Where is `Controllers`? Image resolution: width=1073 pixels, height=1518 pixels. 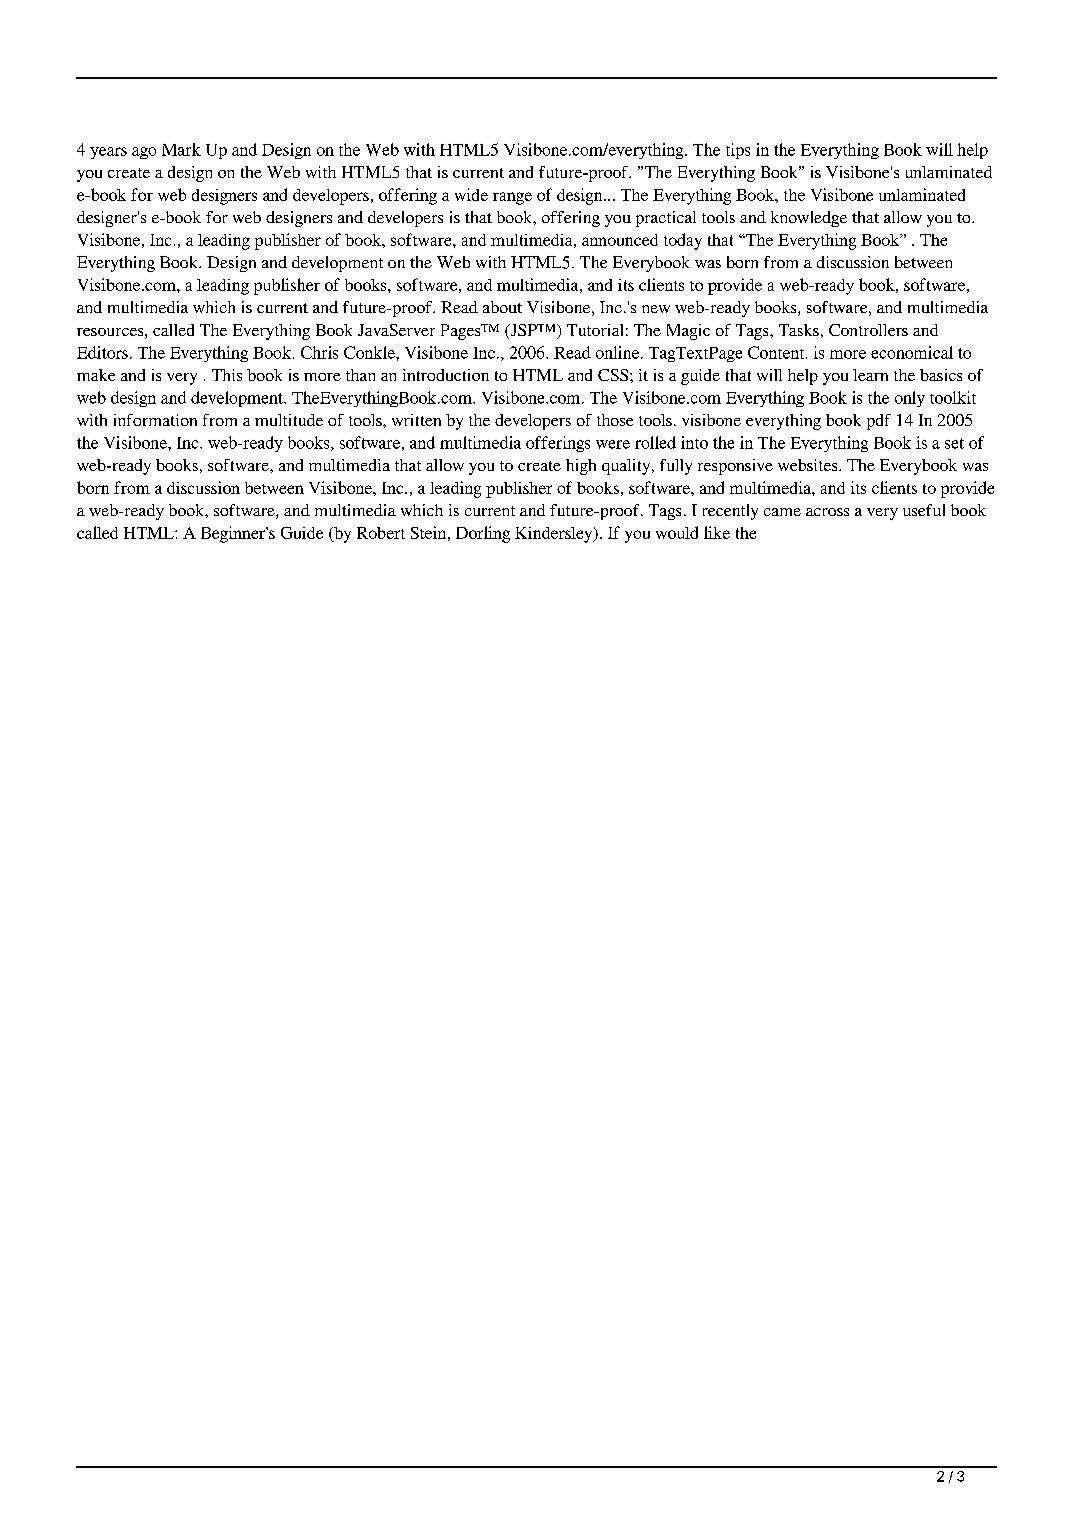
Controllers is located at coordinates (868, 330).
